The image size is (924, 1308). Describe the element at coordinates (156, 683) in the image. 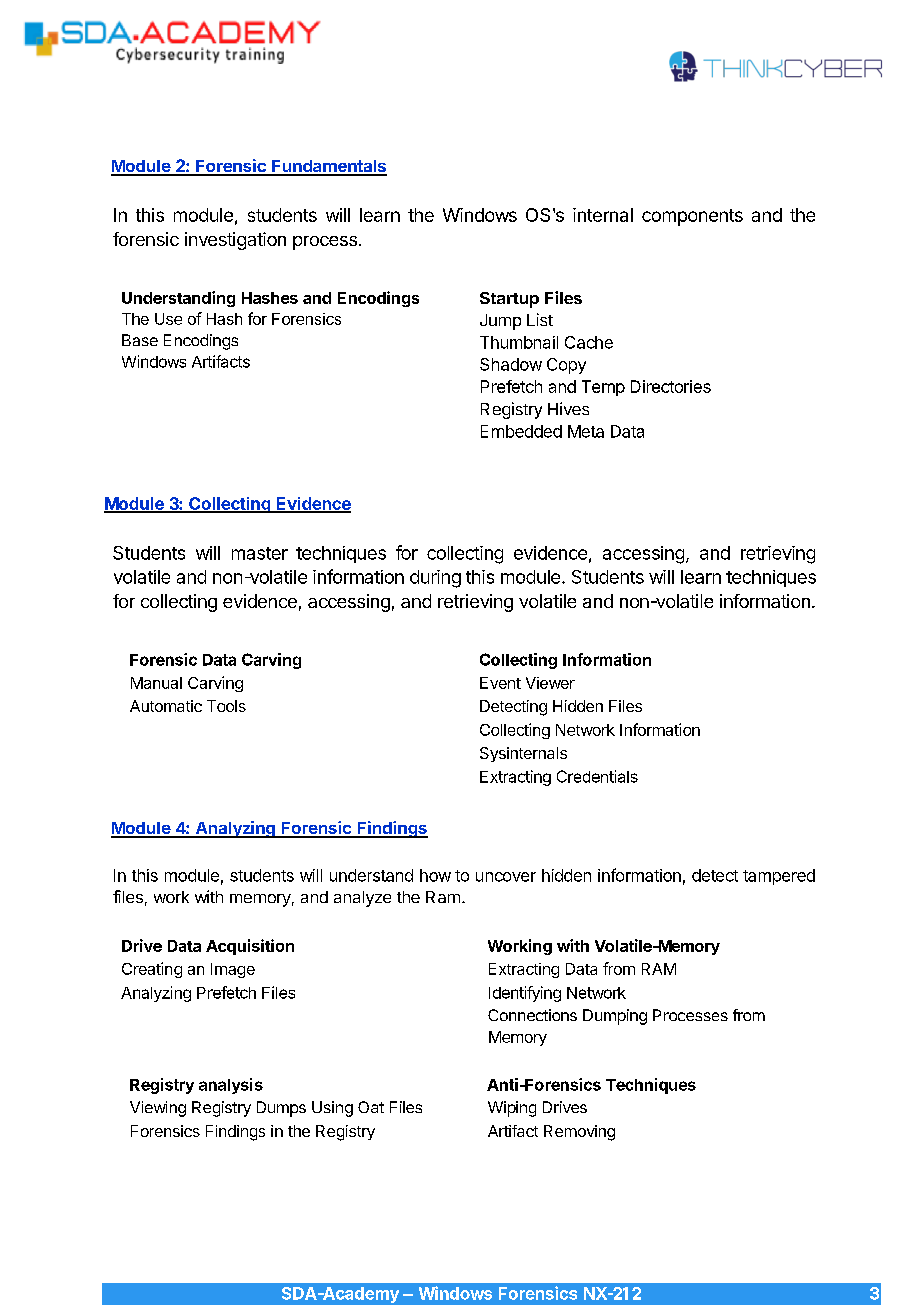

I see `Manual` at that location.
